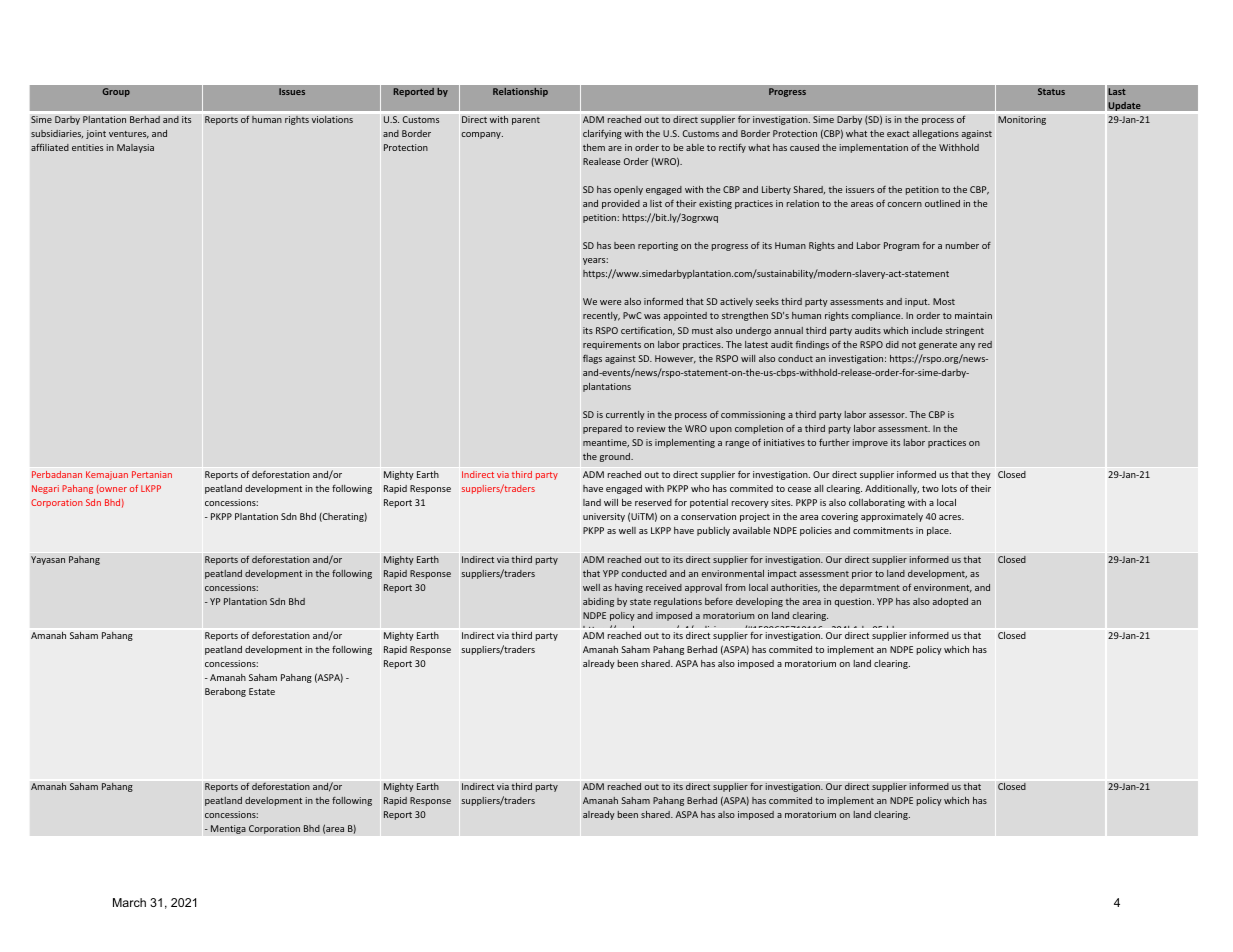  I want to click on flags, so click(592, 359).
